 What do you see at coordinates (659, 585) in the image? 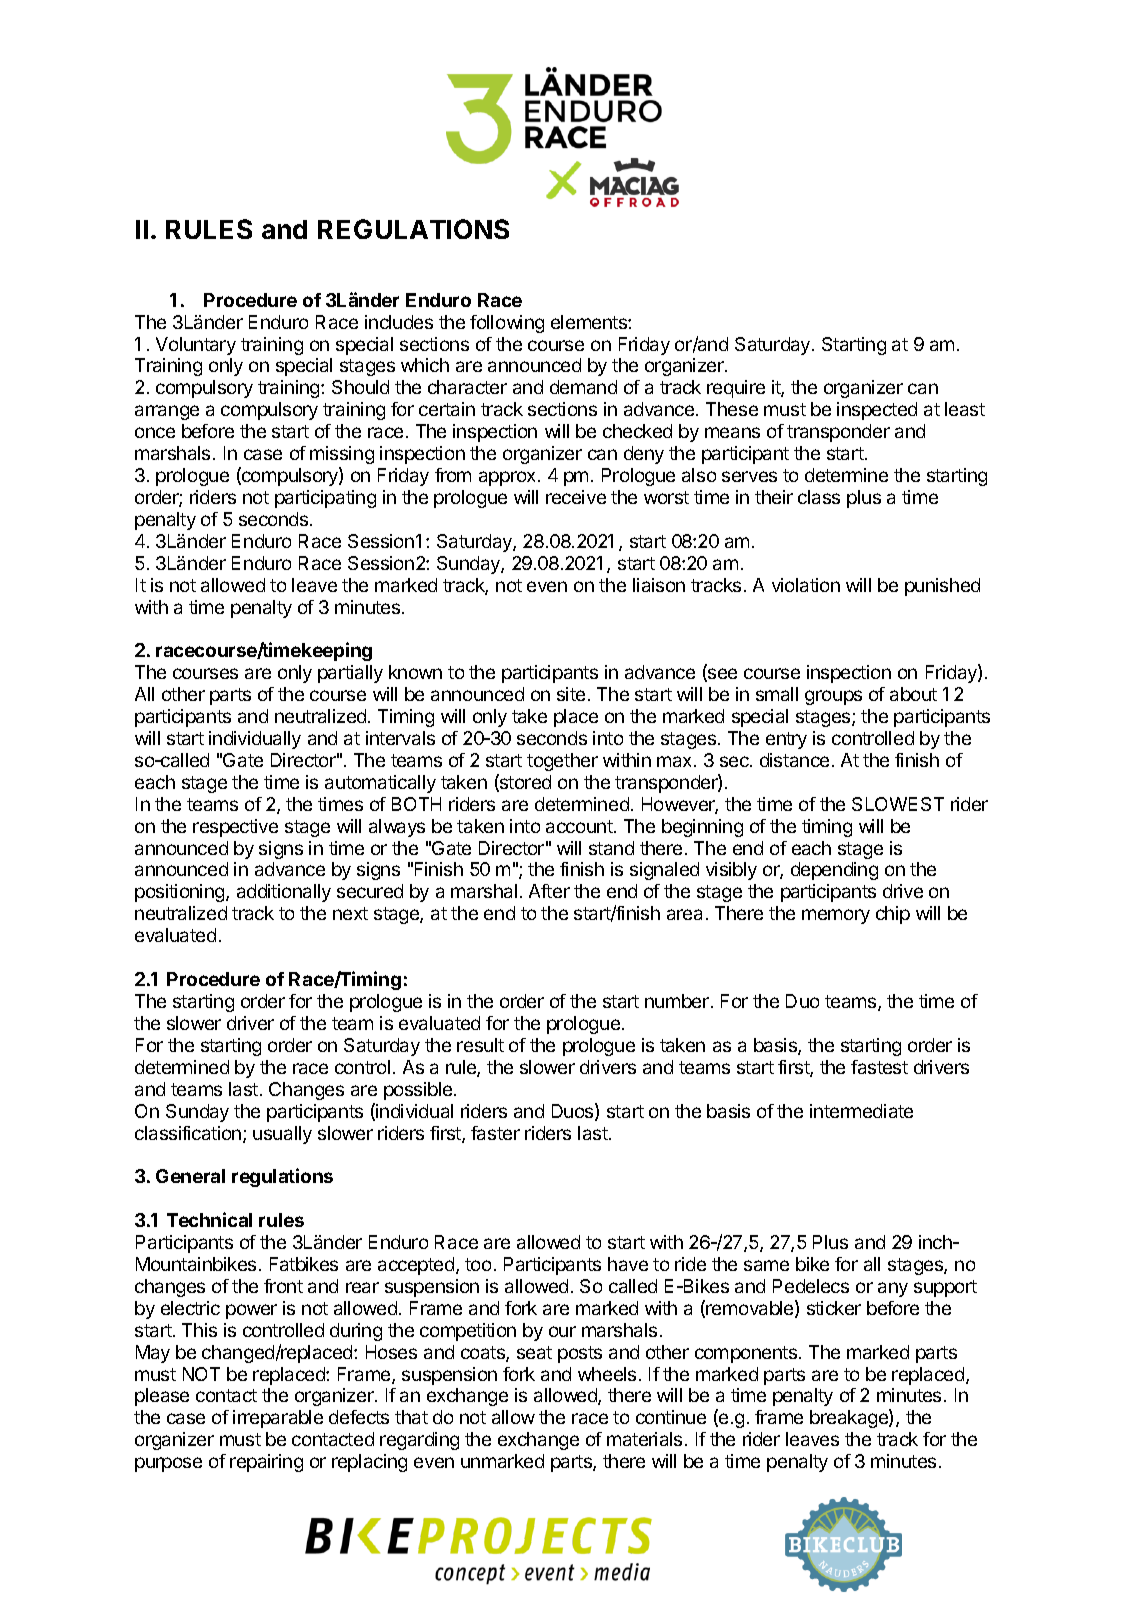
I see `liaison` at bounding box center [659, 585].
